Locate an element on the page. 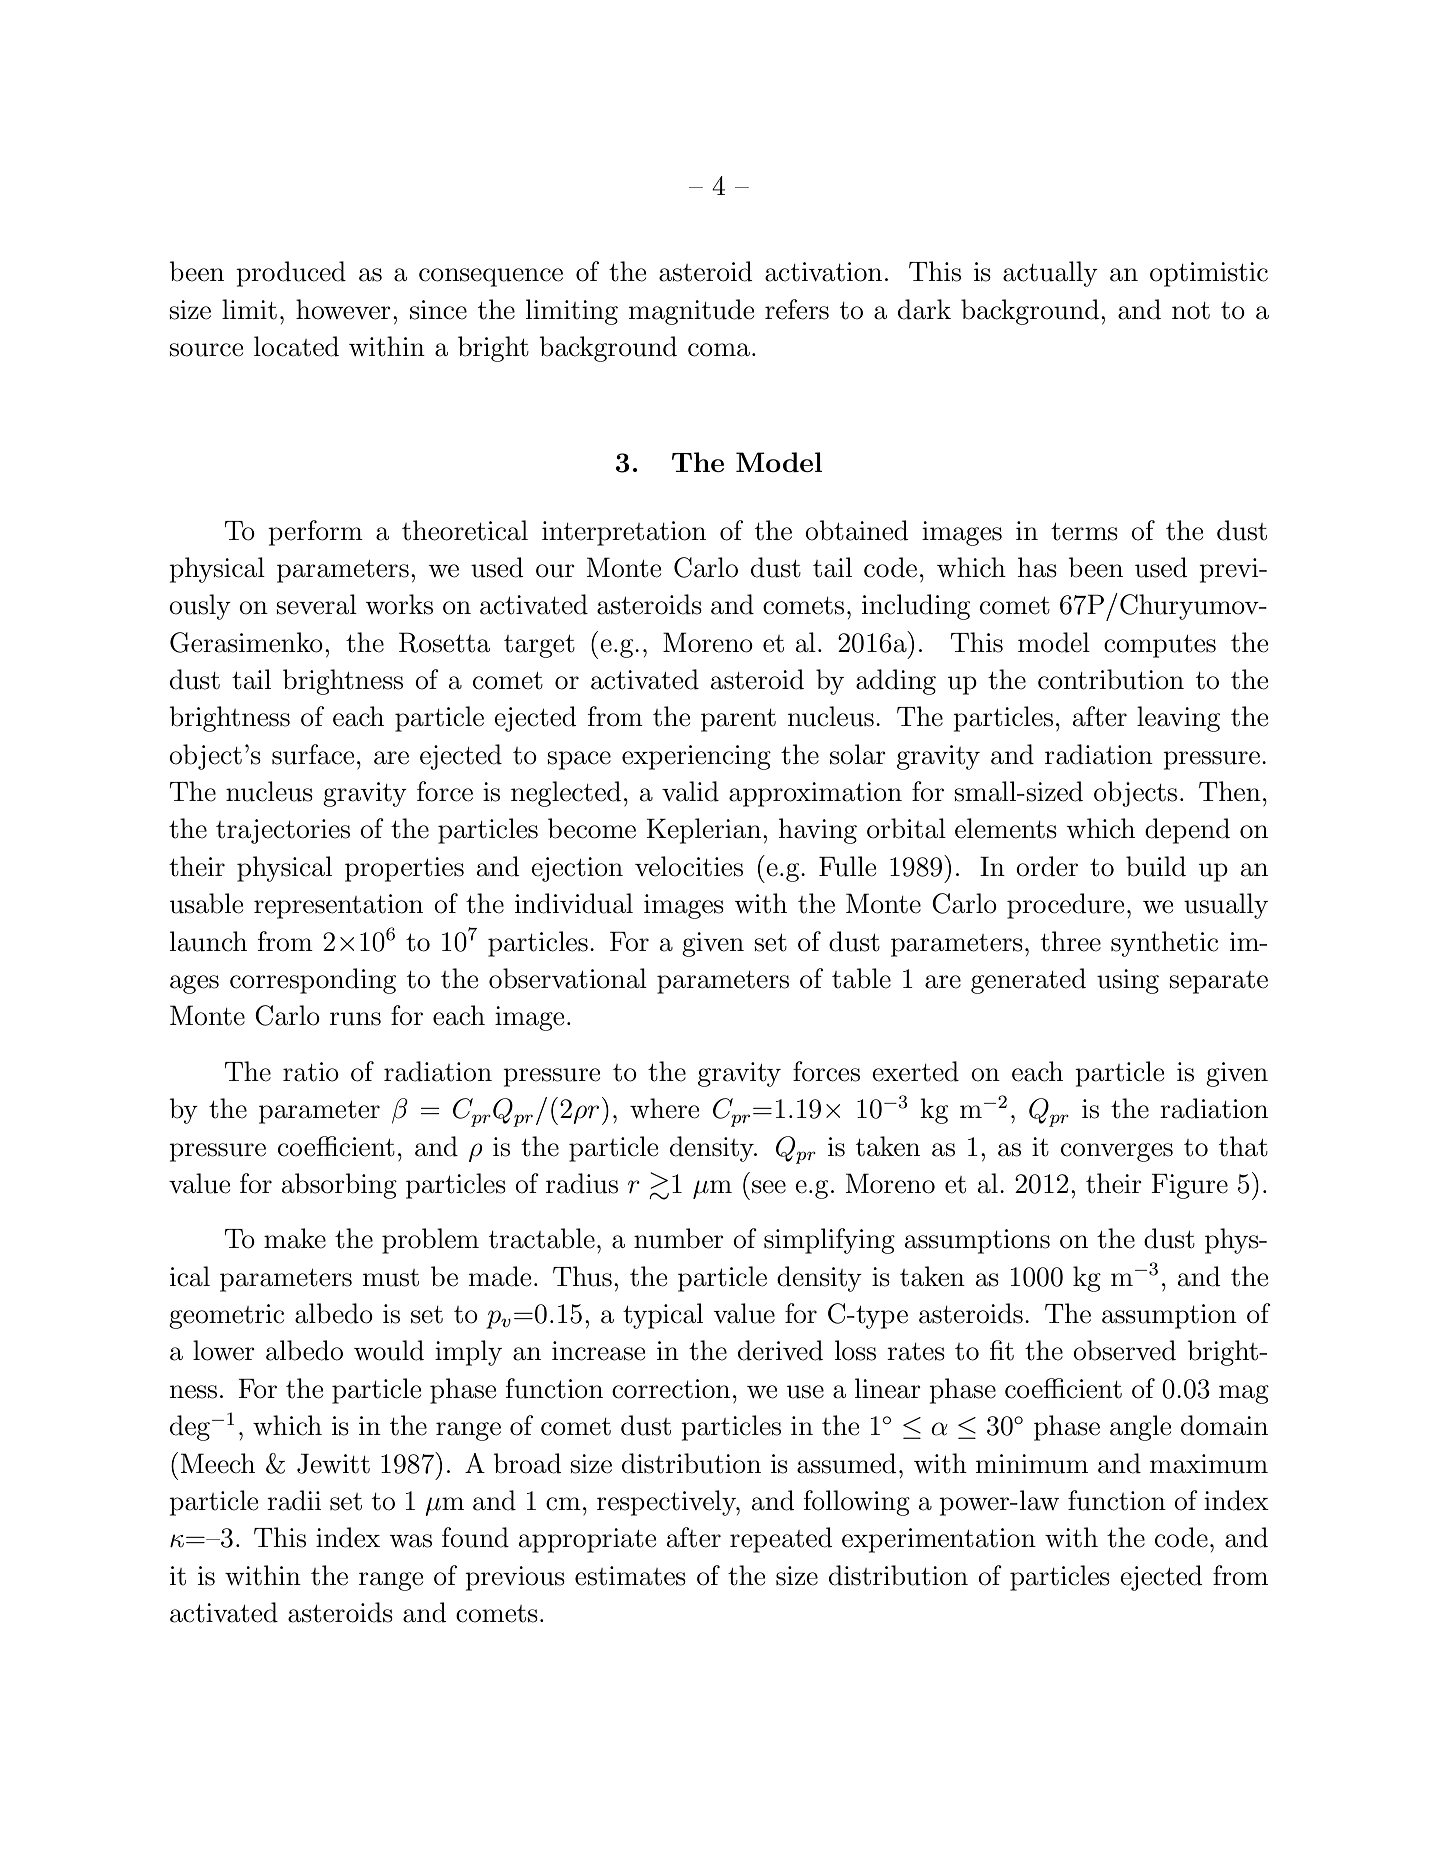  parent is located at coordinates (738, 720).
